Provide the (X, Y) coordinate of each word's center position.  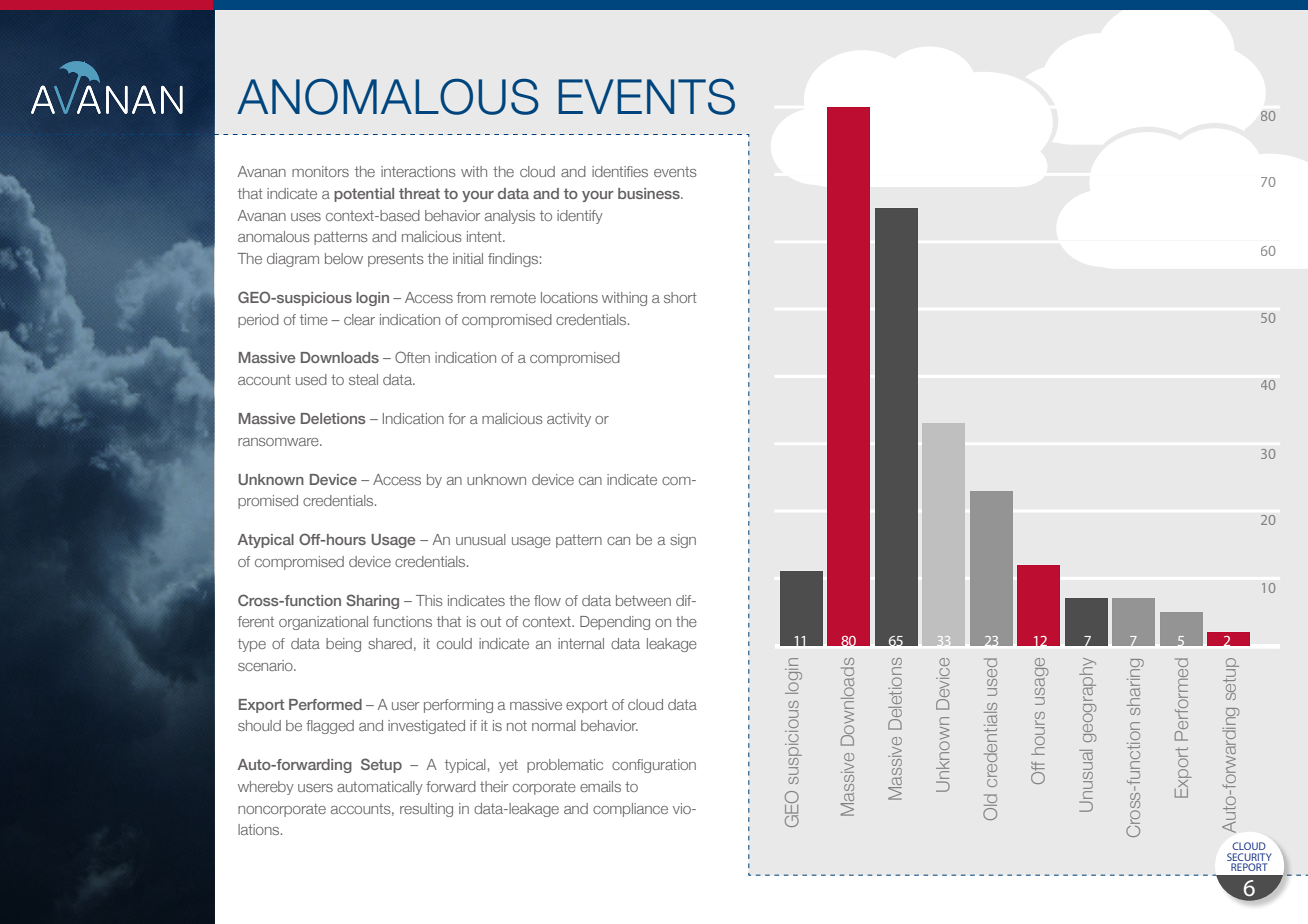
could (454, 643)
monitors (320, 171)
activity (569, 420)
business (650, 193)
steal (363, 379)
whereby (266, 788)
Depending (615, 623)
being (343, 645)
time (314, 319)
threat (419, 193)
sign (683, 541)
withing (624, 299)
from (471, 297)
